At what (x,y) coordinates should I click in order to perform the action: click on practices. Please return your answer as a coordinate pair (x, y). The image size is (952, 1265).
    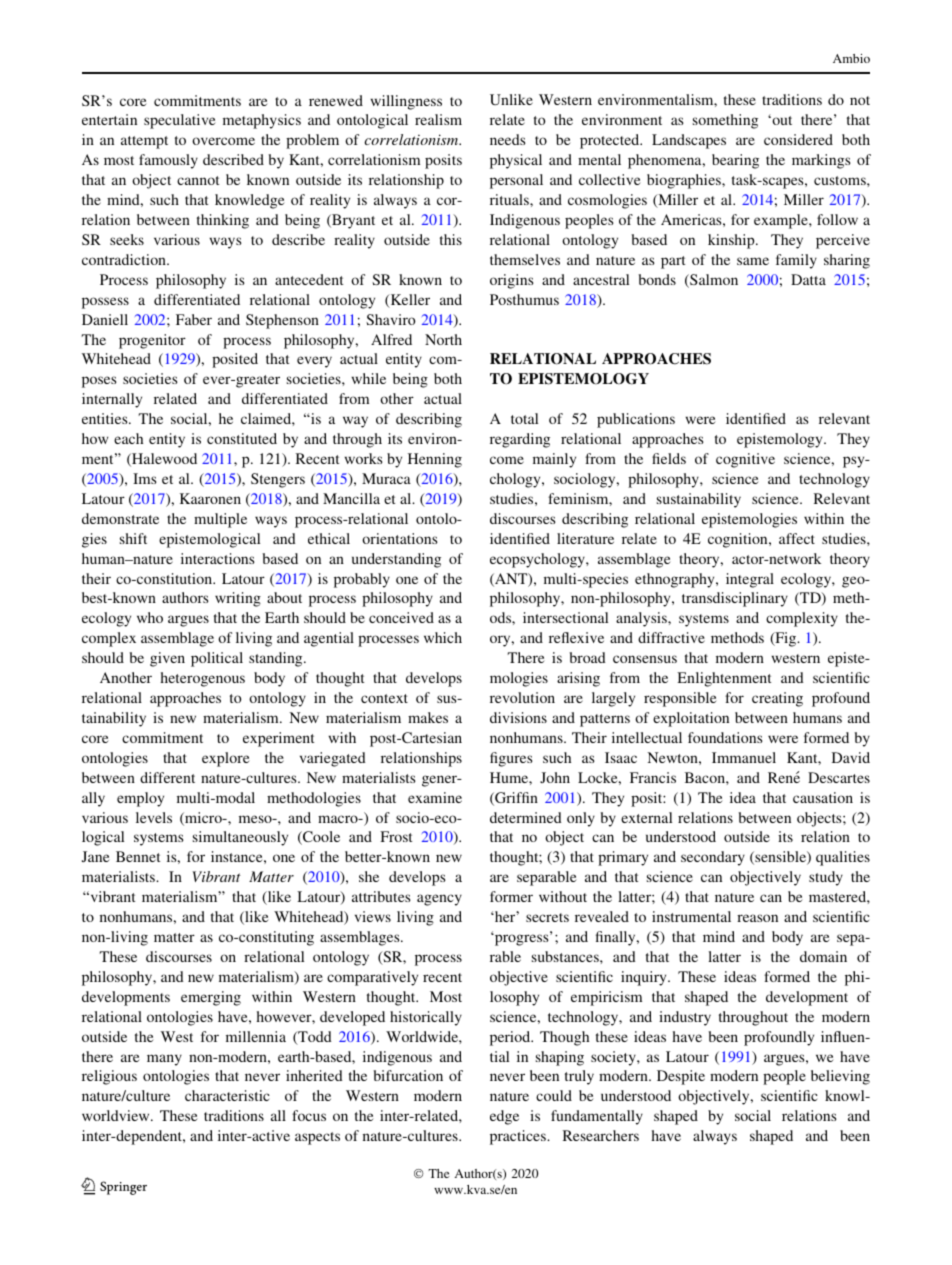
    Looking at the image, I should click on (519, 1137).
